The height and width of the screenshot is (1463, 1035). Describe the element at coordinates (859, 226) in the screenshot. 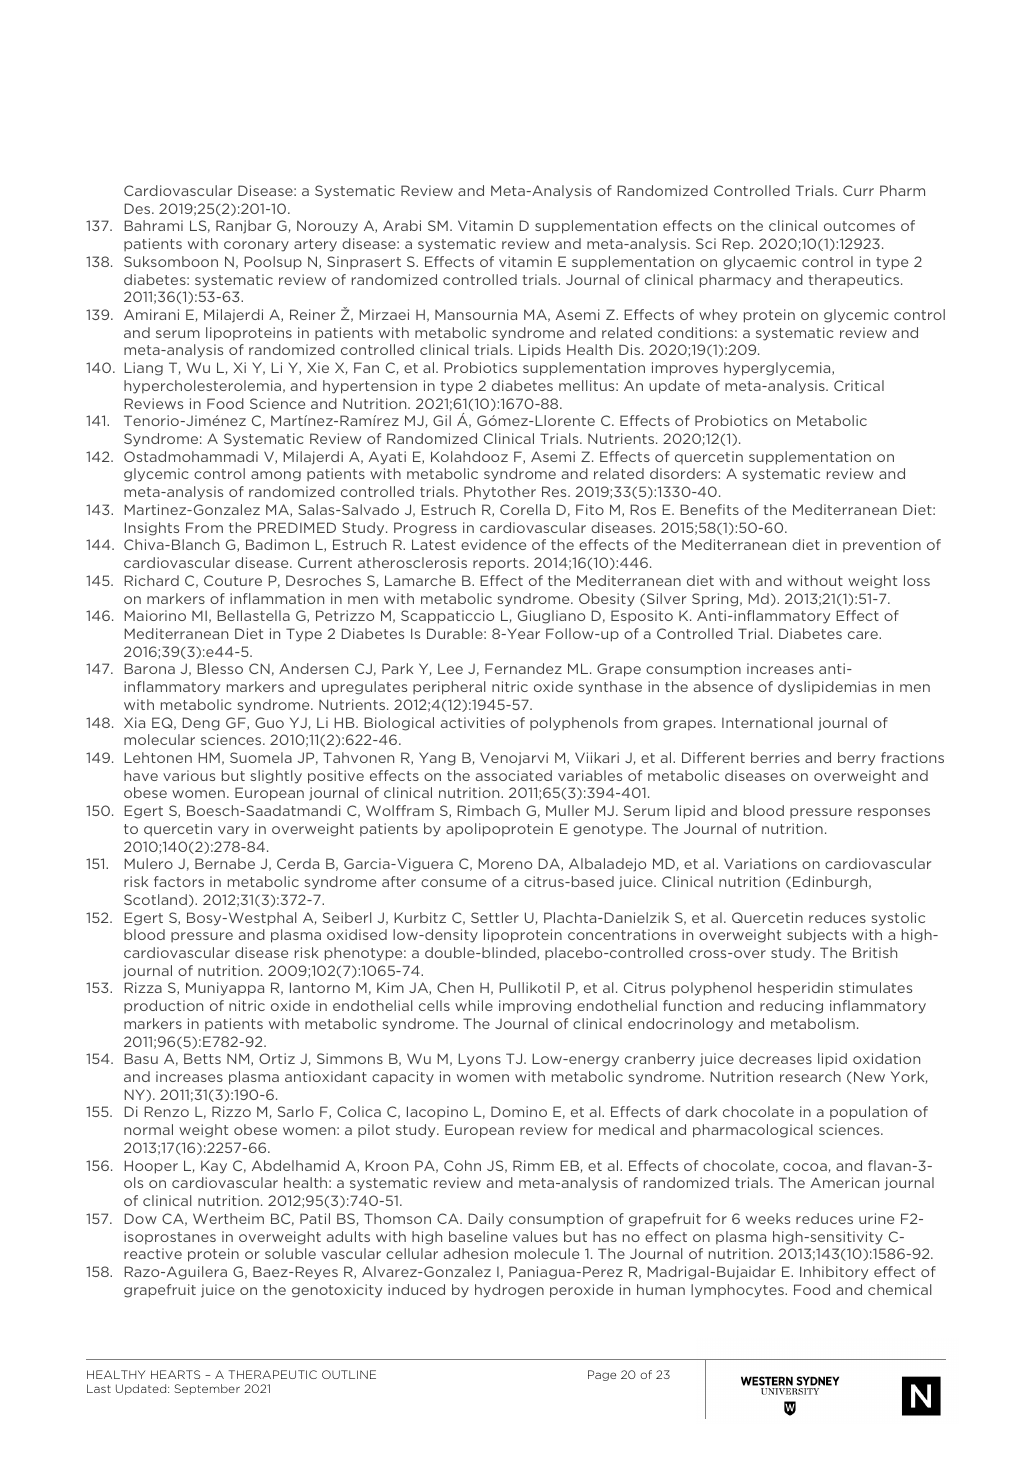

I see `outcomes` at that location.
